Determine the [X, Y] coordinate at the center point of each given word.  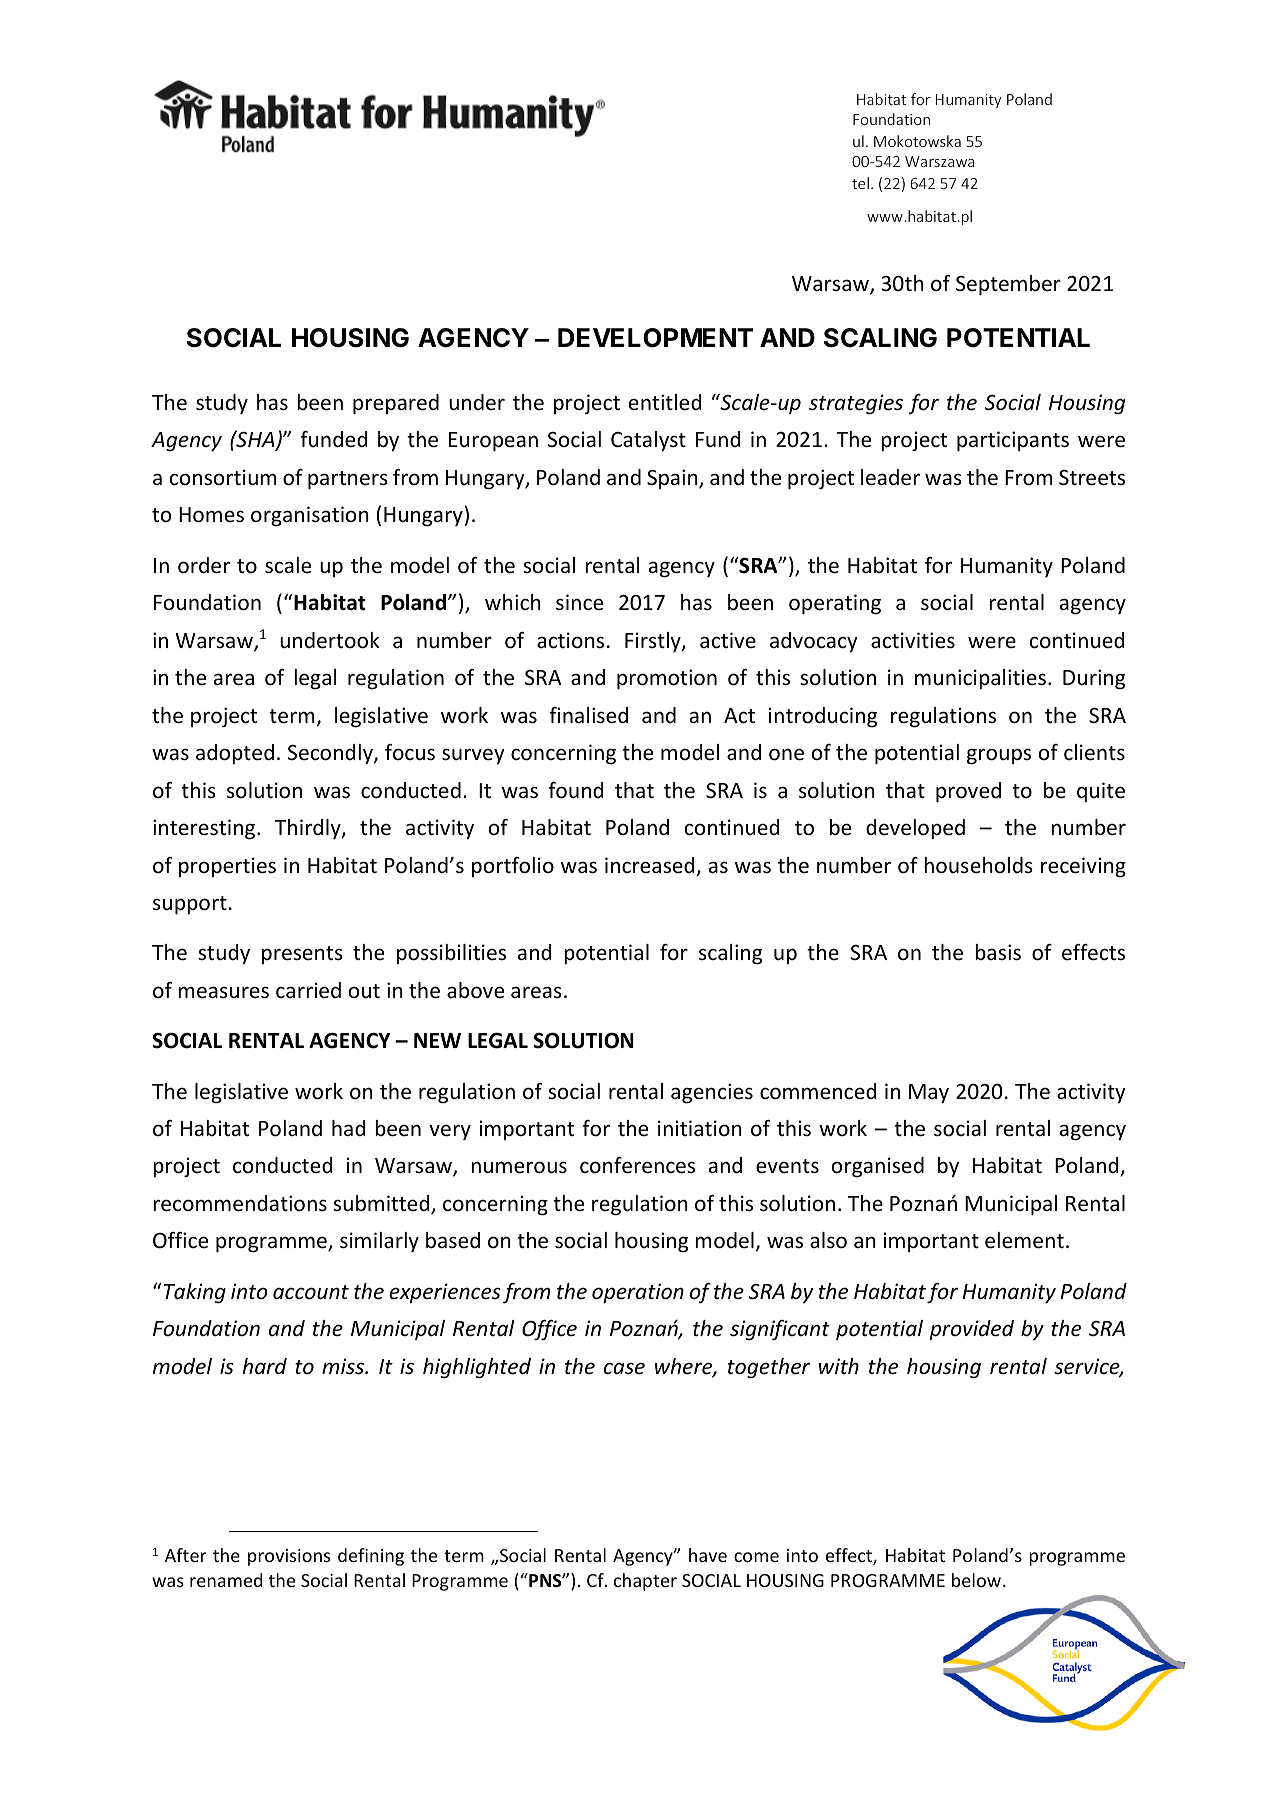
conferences [637, 1165]
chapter [645, 1582]
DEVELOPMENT [655, 338]
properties [227, 867]
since [579, 602]
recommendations [240, 1203]
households [978, 865]
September [1008, 285]
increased [651, 866]
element [1024, 1240]
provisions [289, 1557]
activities [913, 640]
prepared [396, 404]
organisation [310, 516]
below [976, 1580]
